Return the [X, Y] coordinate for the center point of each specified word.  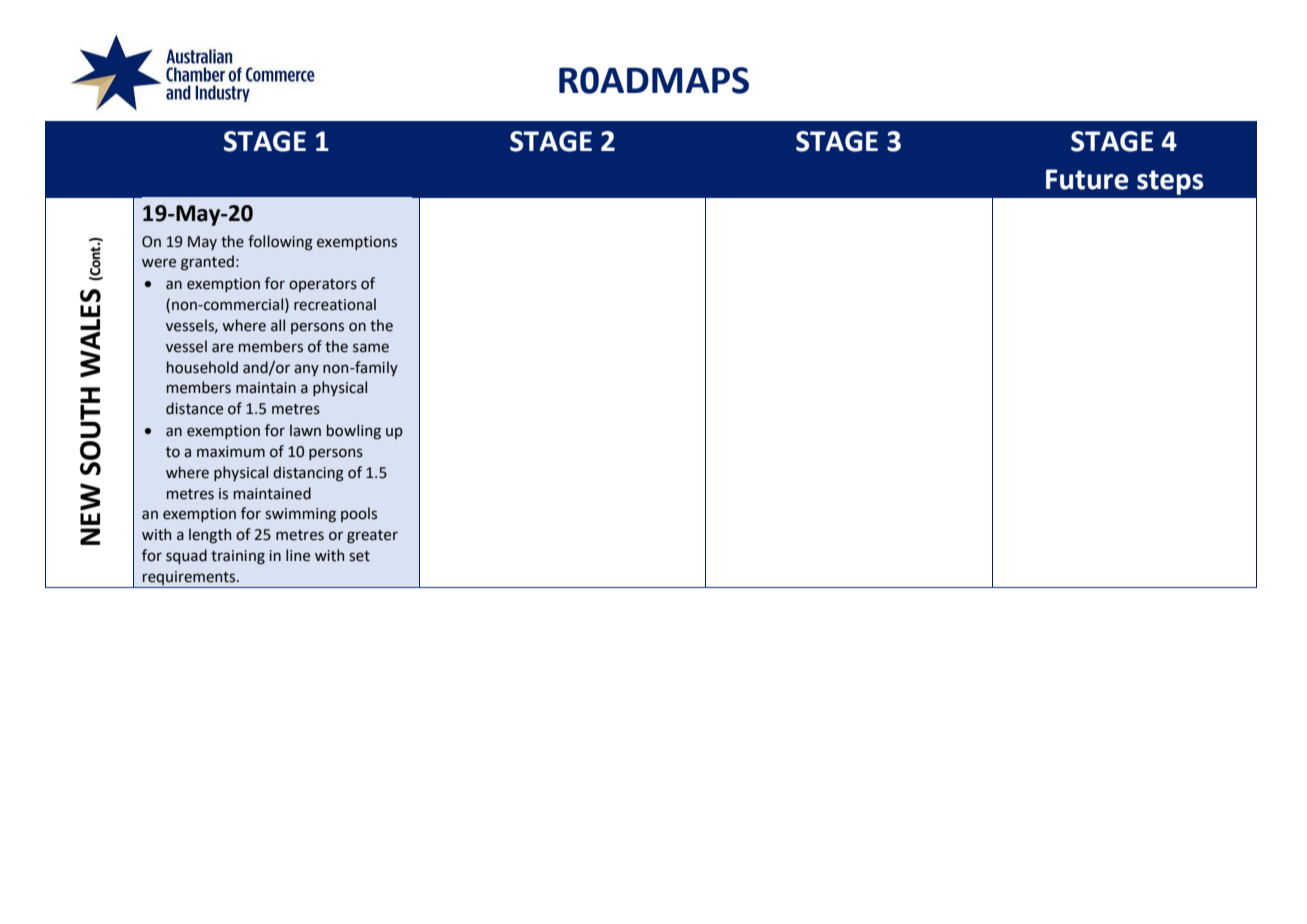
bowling [354, 431]
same [371, 348]
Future [1087, 179]
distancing [308, 474]
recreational [335, 304]
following [280, 243]
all [278, 325]
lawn [305, 430]
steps [1170, 182]
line [298, 555]
